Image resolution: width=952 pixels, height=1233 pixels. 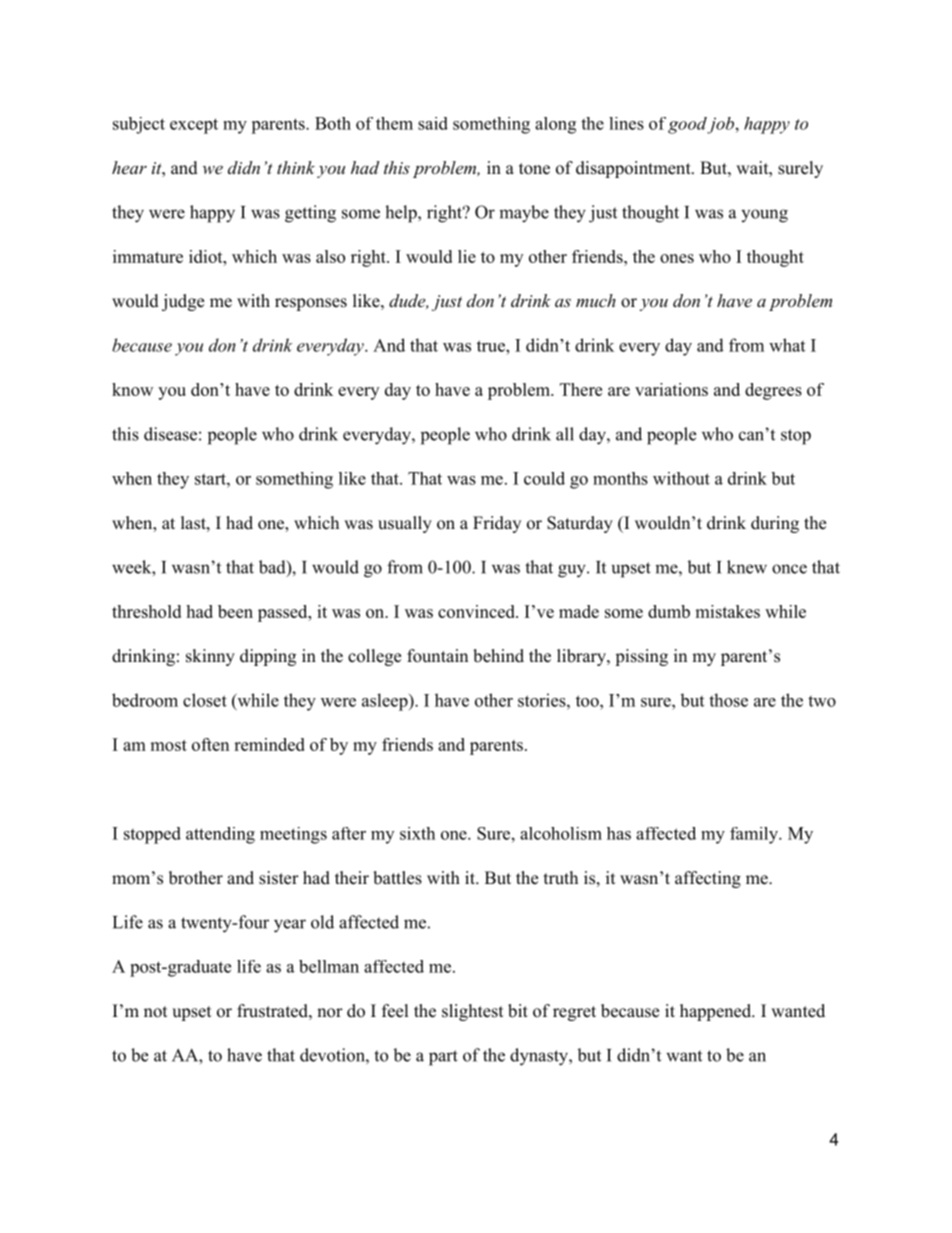 What do you see at coordinates (773, 391) in the screenshot?
I see `degrees` at bounding box center [773, 391].
